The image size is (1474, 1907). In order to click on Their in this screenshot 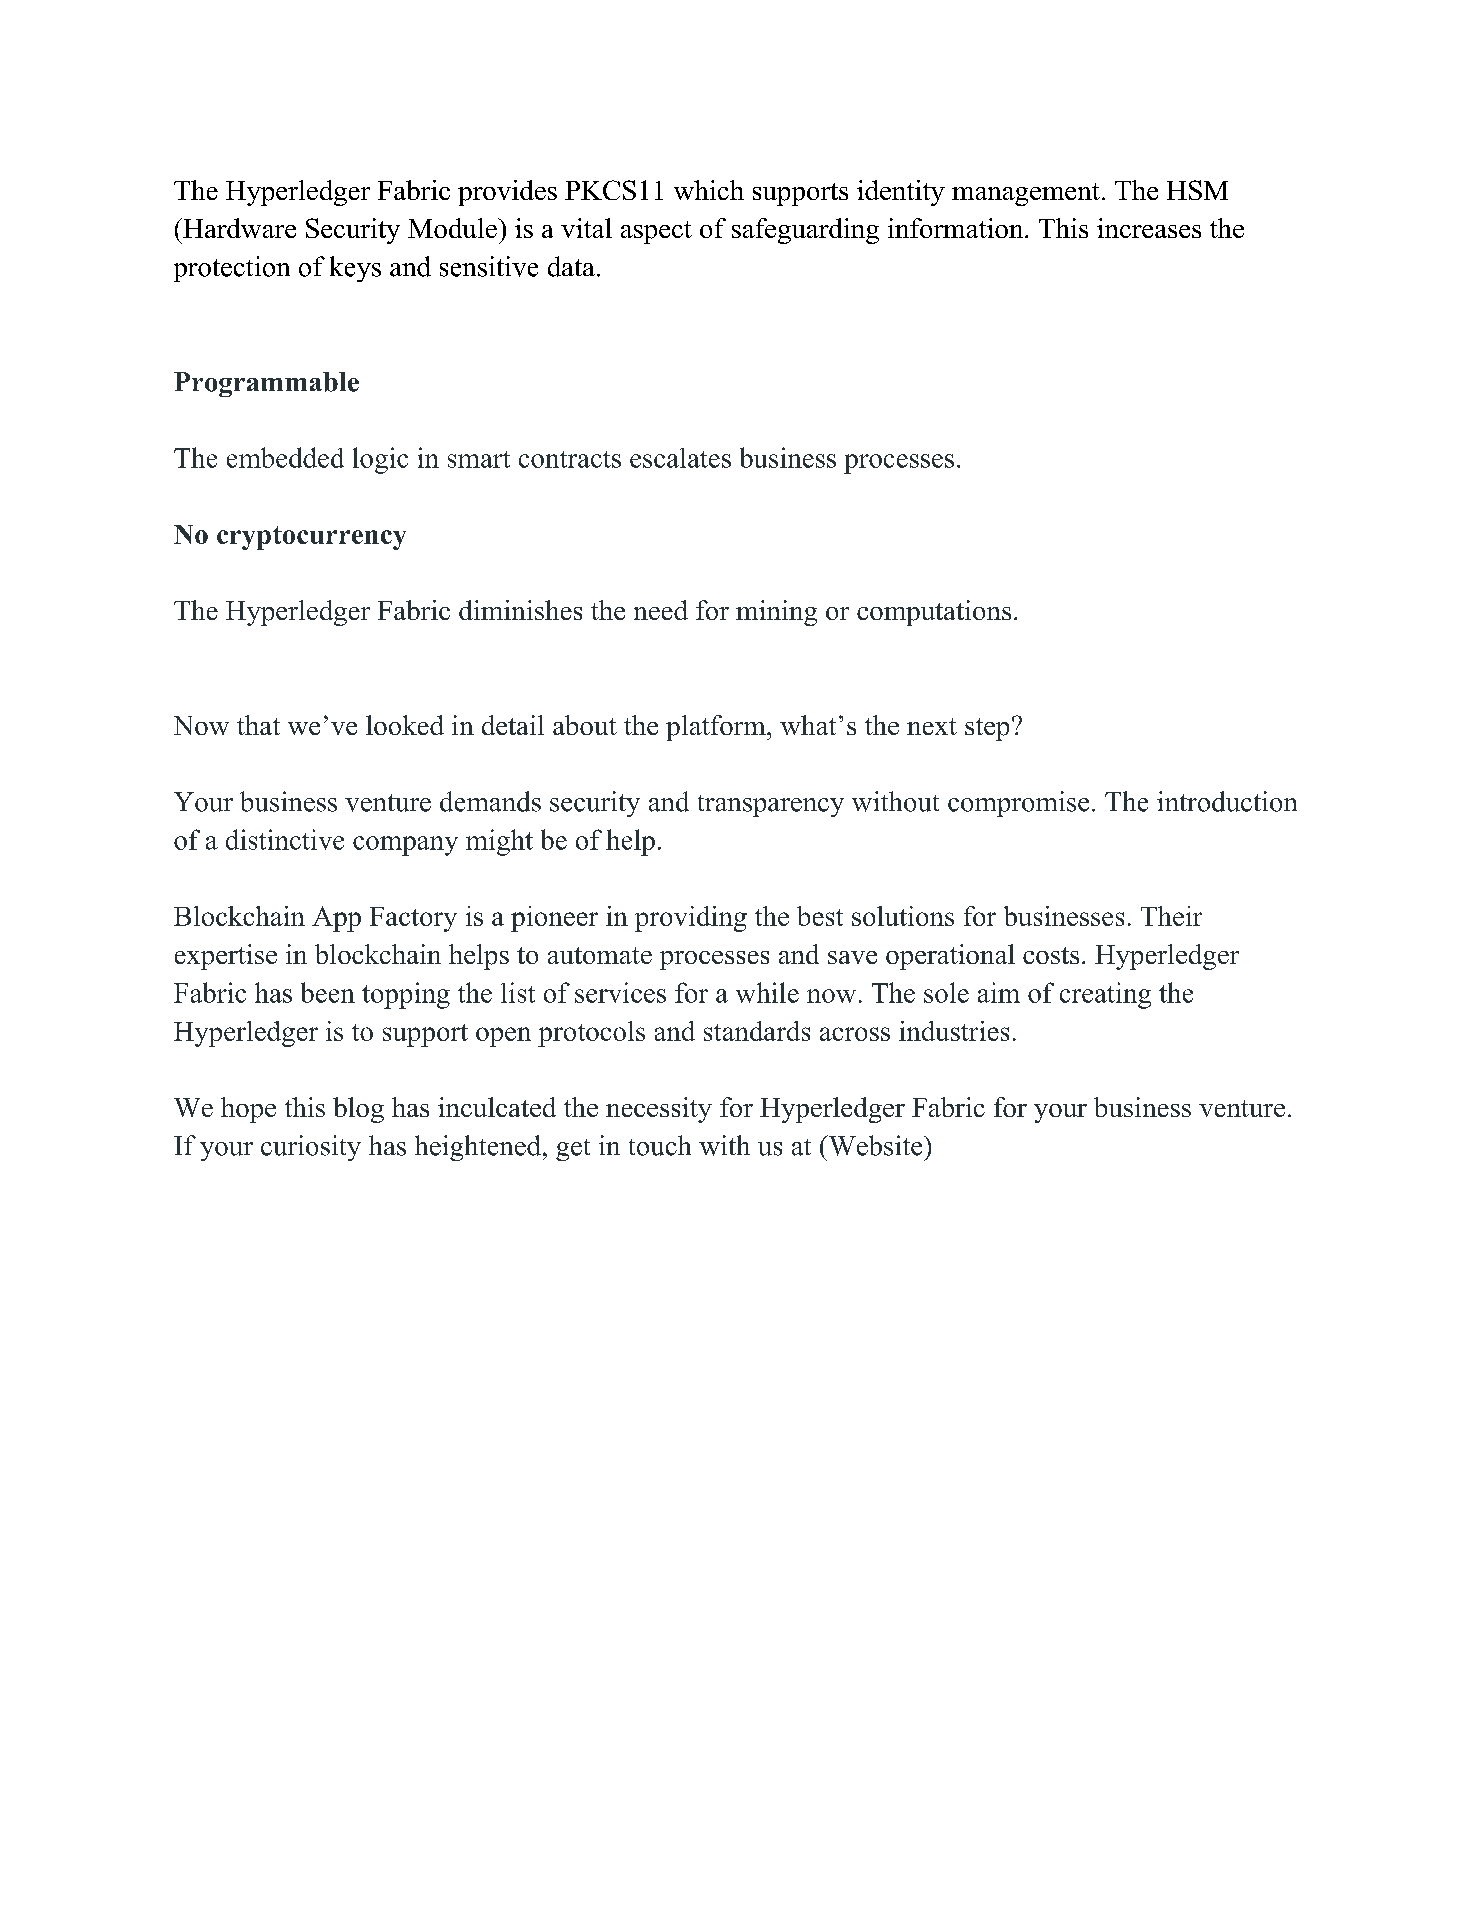, I will do `click(1171, 916)`.
